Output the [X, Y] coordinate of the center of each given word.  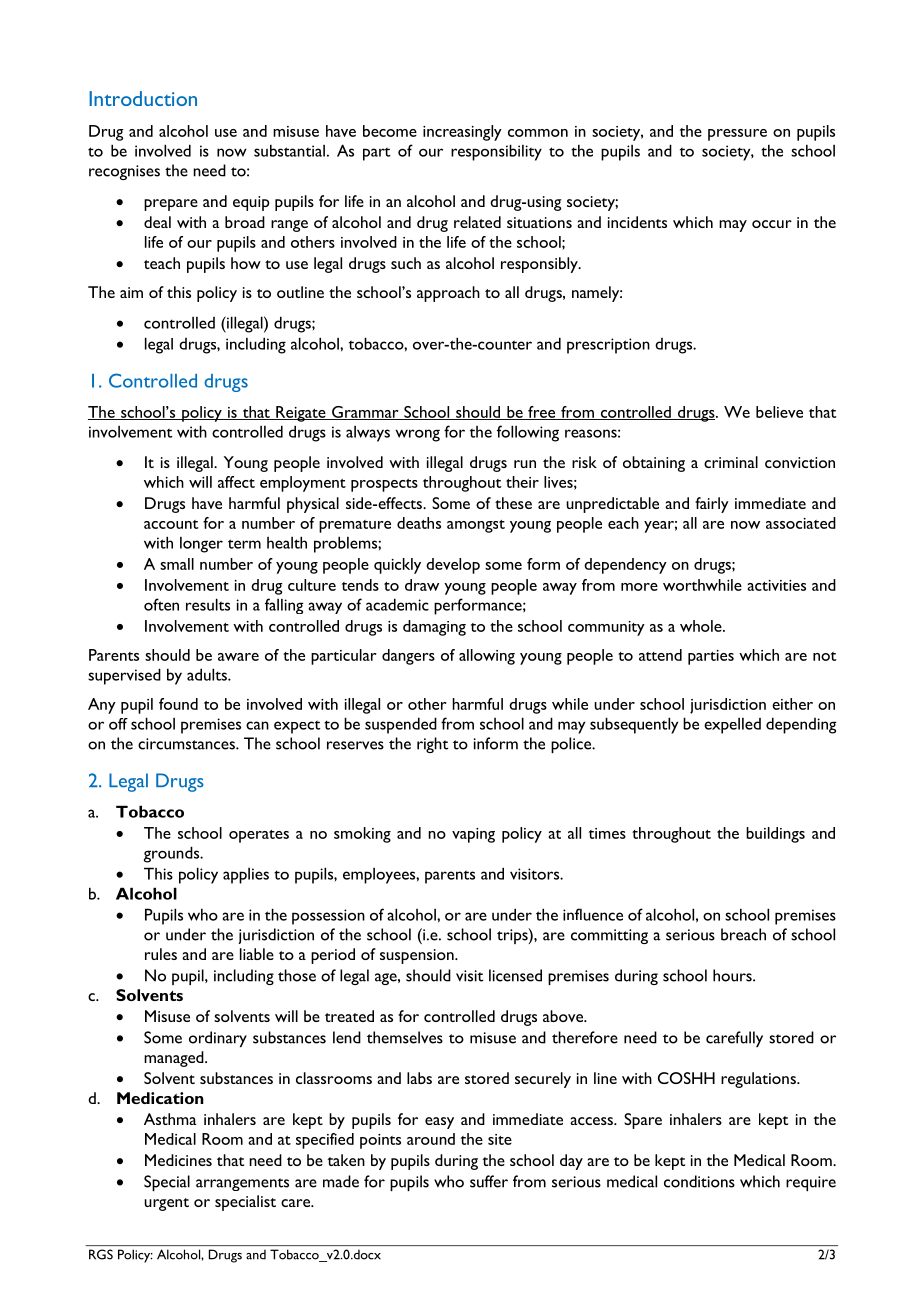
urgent [166, 1204]
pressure [737, 135]
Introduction [143, 98]
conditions [699, 1181]
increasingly [462, 133]
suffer [489, 1181]
